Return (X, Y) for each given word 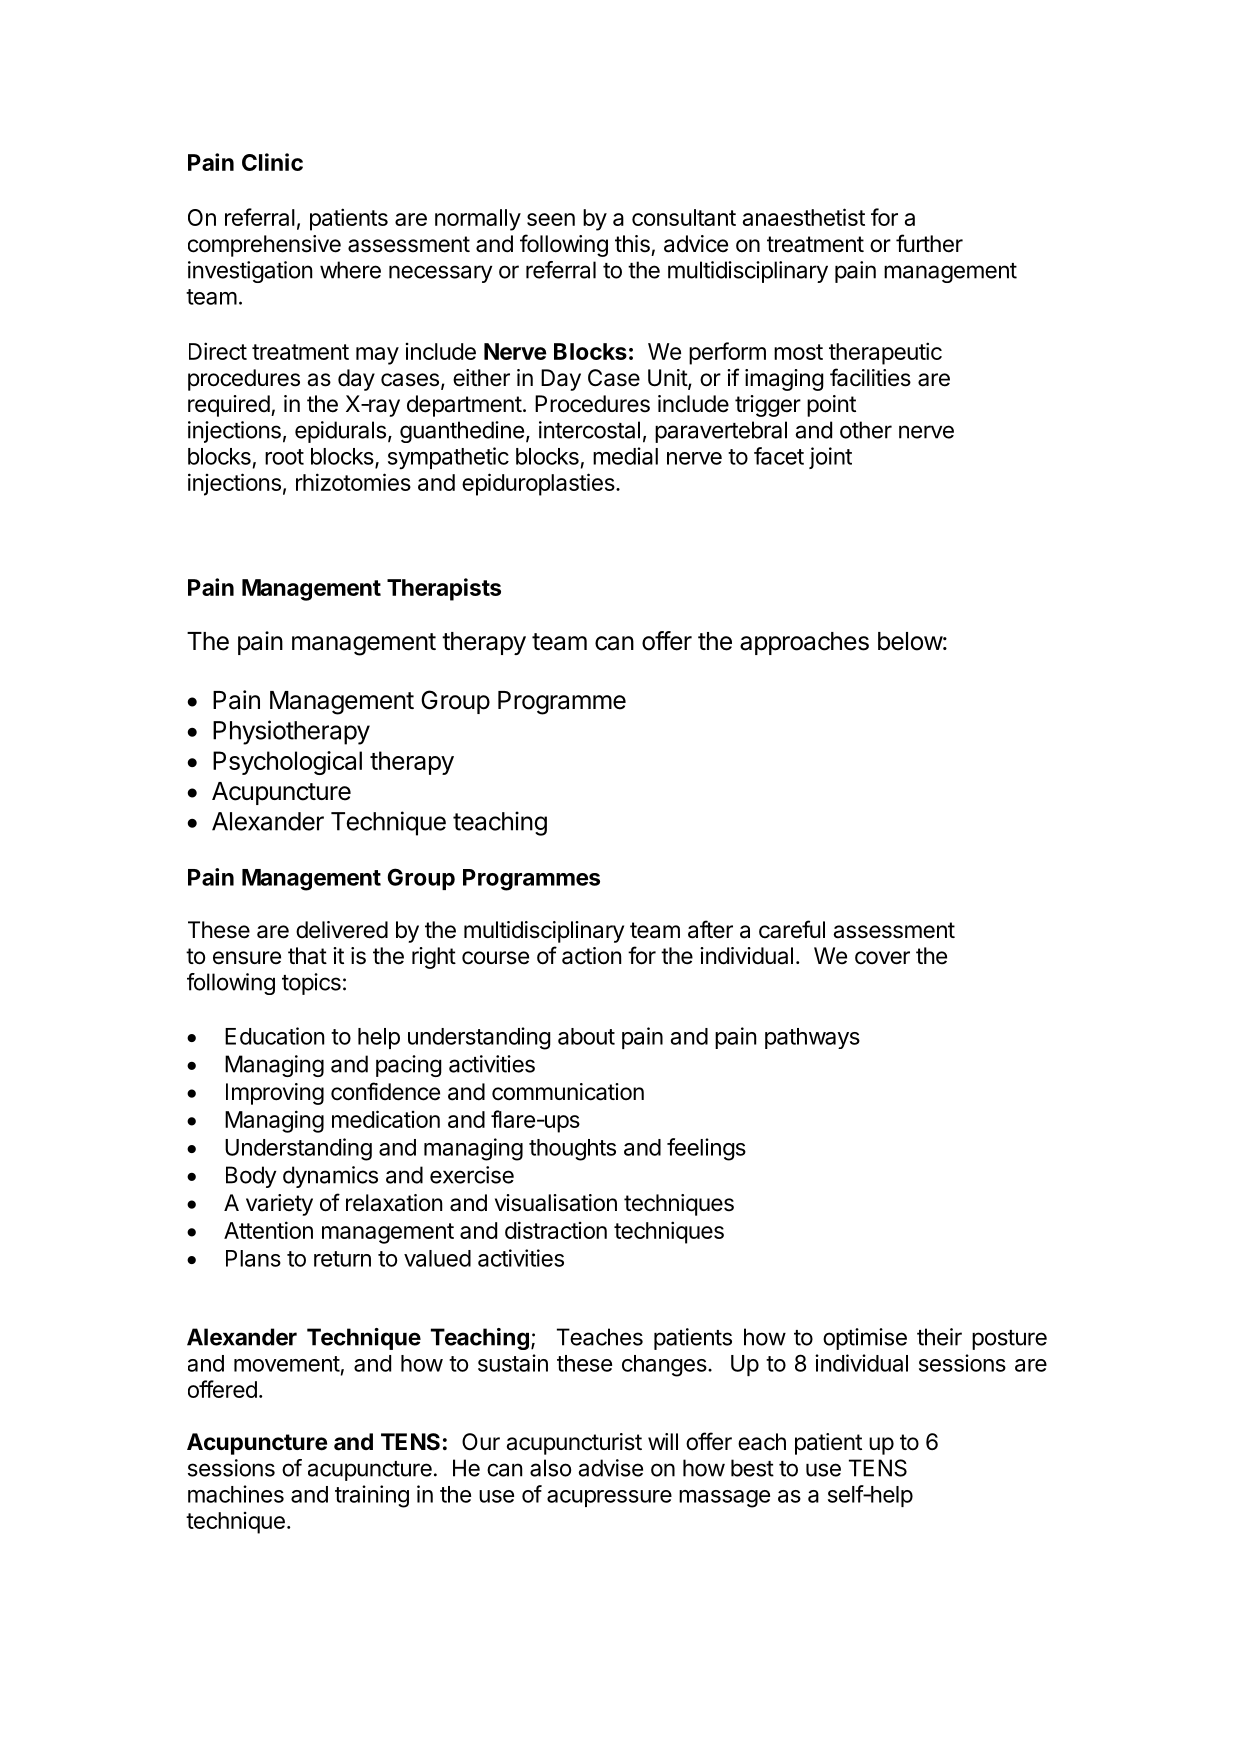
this (632, 244)
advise (611, 1468)
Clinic (272, 162)
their (939, 1337)
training (372, 1496)
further (929, 243)
